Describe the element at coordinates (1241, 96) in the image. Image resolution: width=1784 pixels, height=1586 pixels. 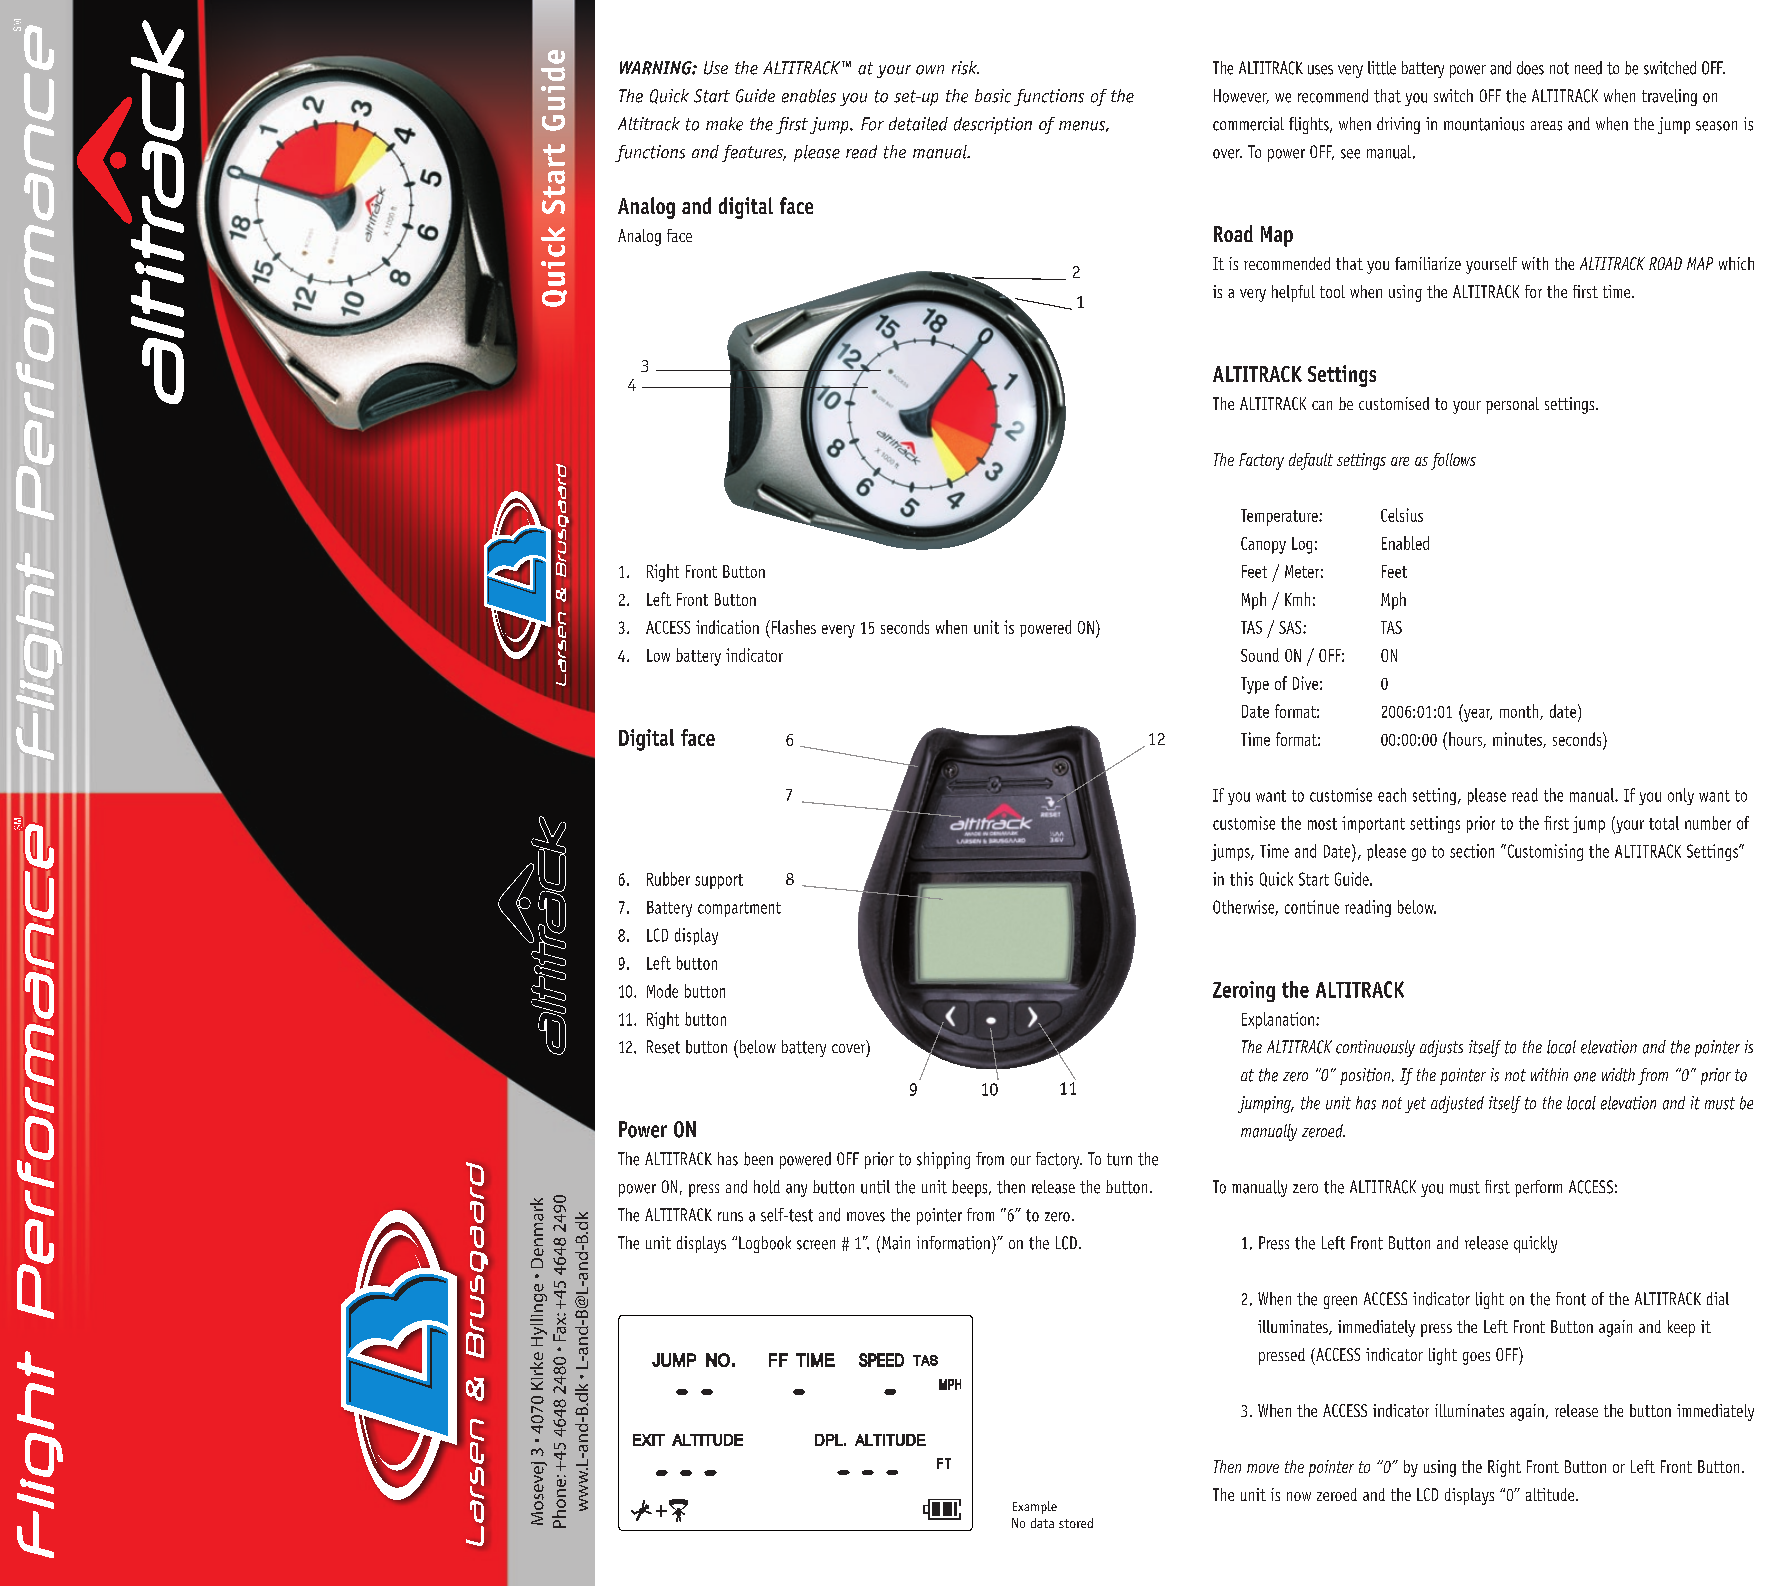
I see `However` at that location.
